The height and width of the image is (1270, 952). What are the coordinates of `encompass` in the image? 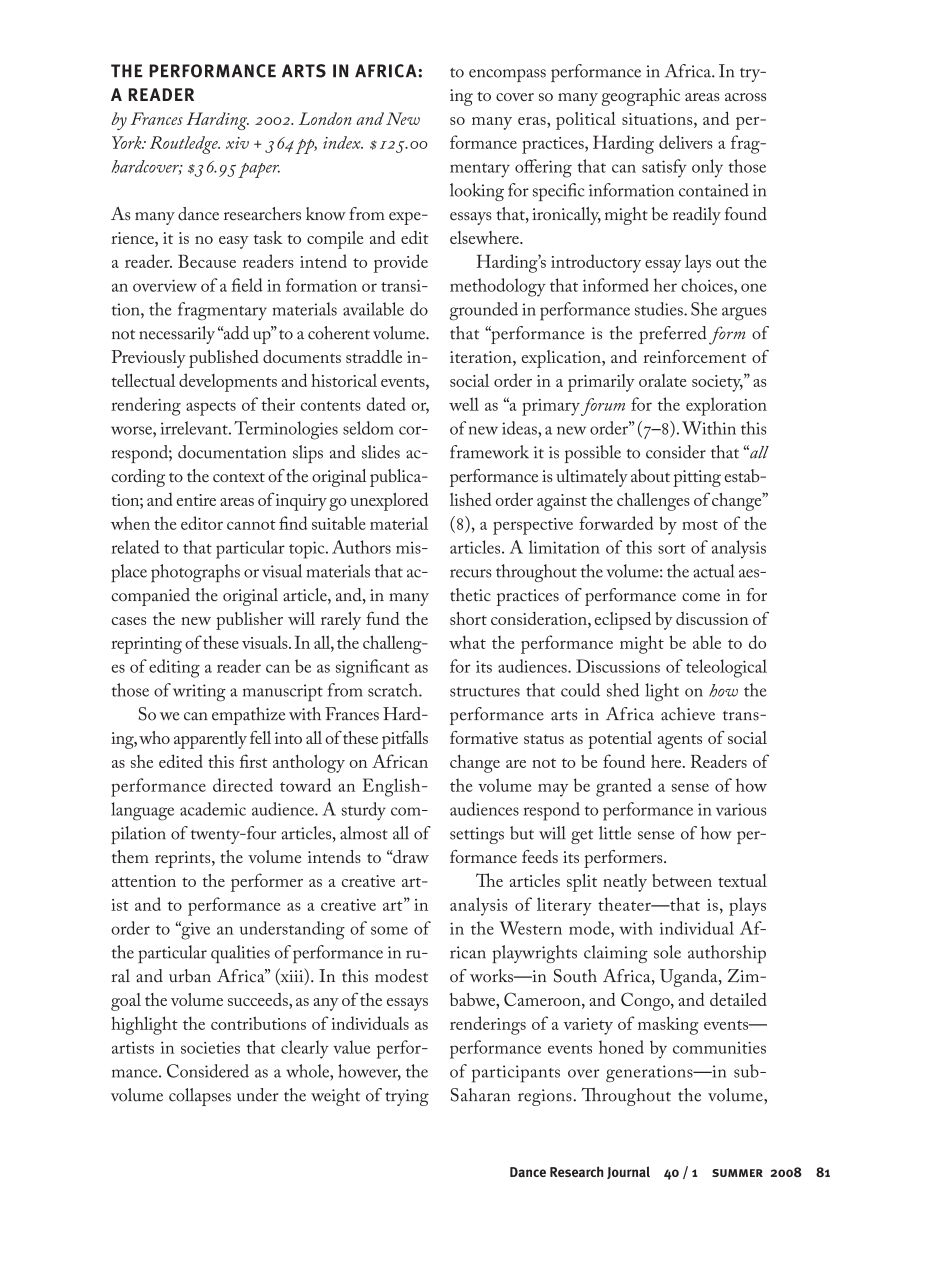 It's located at (507, 75).
